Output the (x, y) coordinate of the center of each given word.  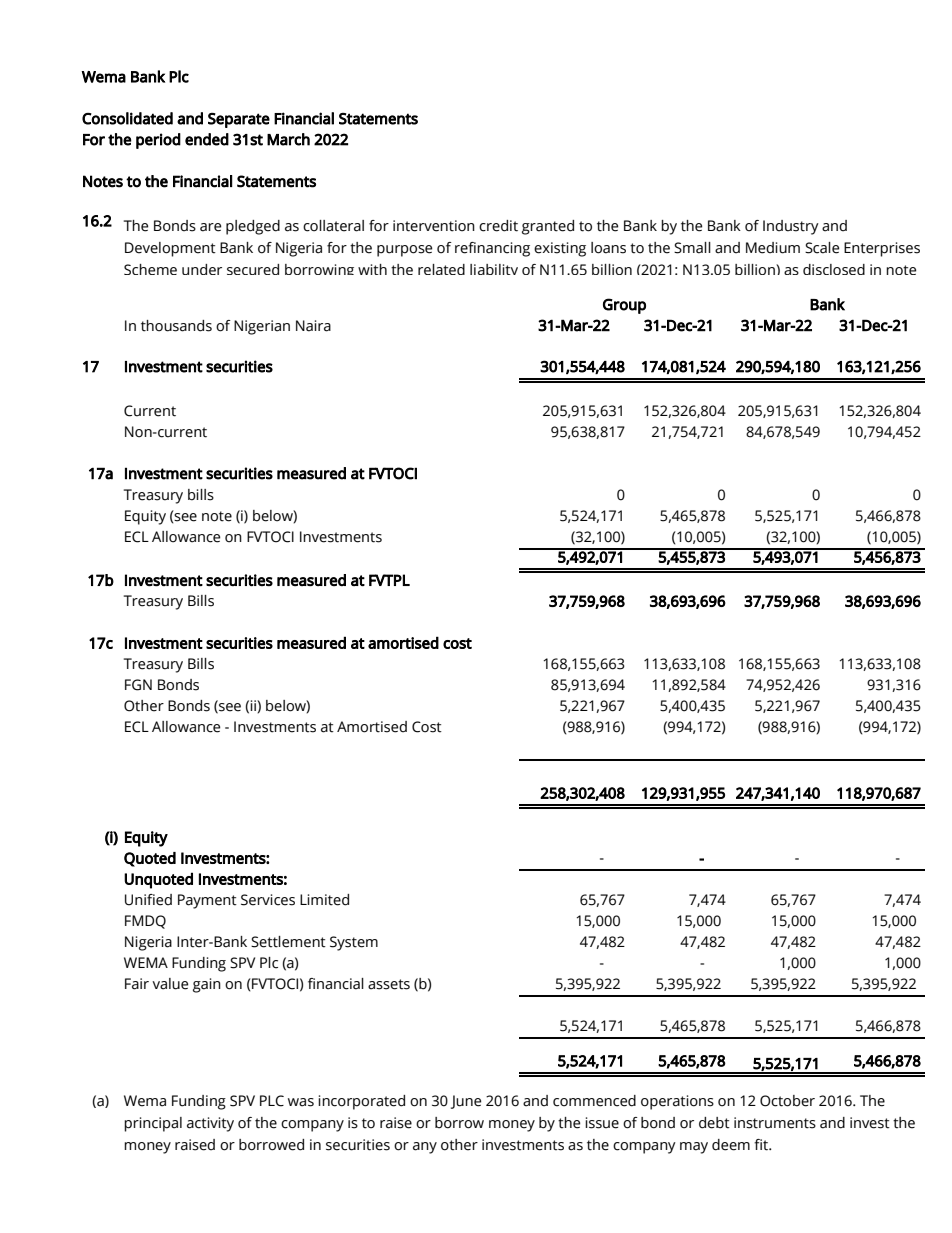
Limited (324, 900)
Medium (773, 248)
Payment (207, 901)
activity (210, 1124)
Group (624, 306)
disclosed (834, 269)
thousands (176, 326)
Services (268, 900)
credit (498, 226)
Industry (791, 227)
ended (207, 139)
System (354, 943)
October (787, 1101)
